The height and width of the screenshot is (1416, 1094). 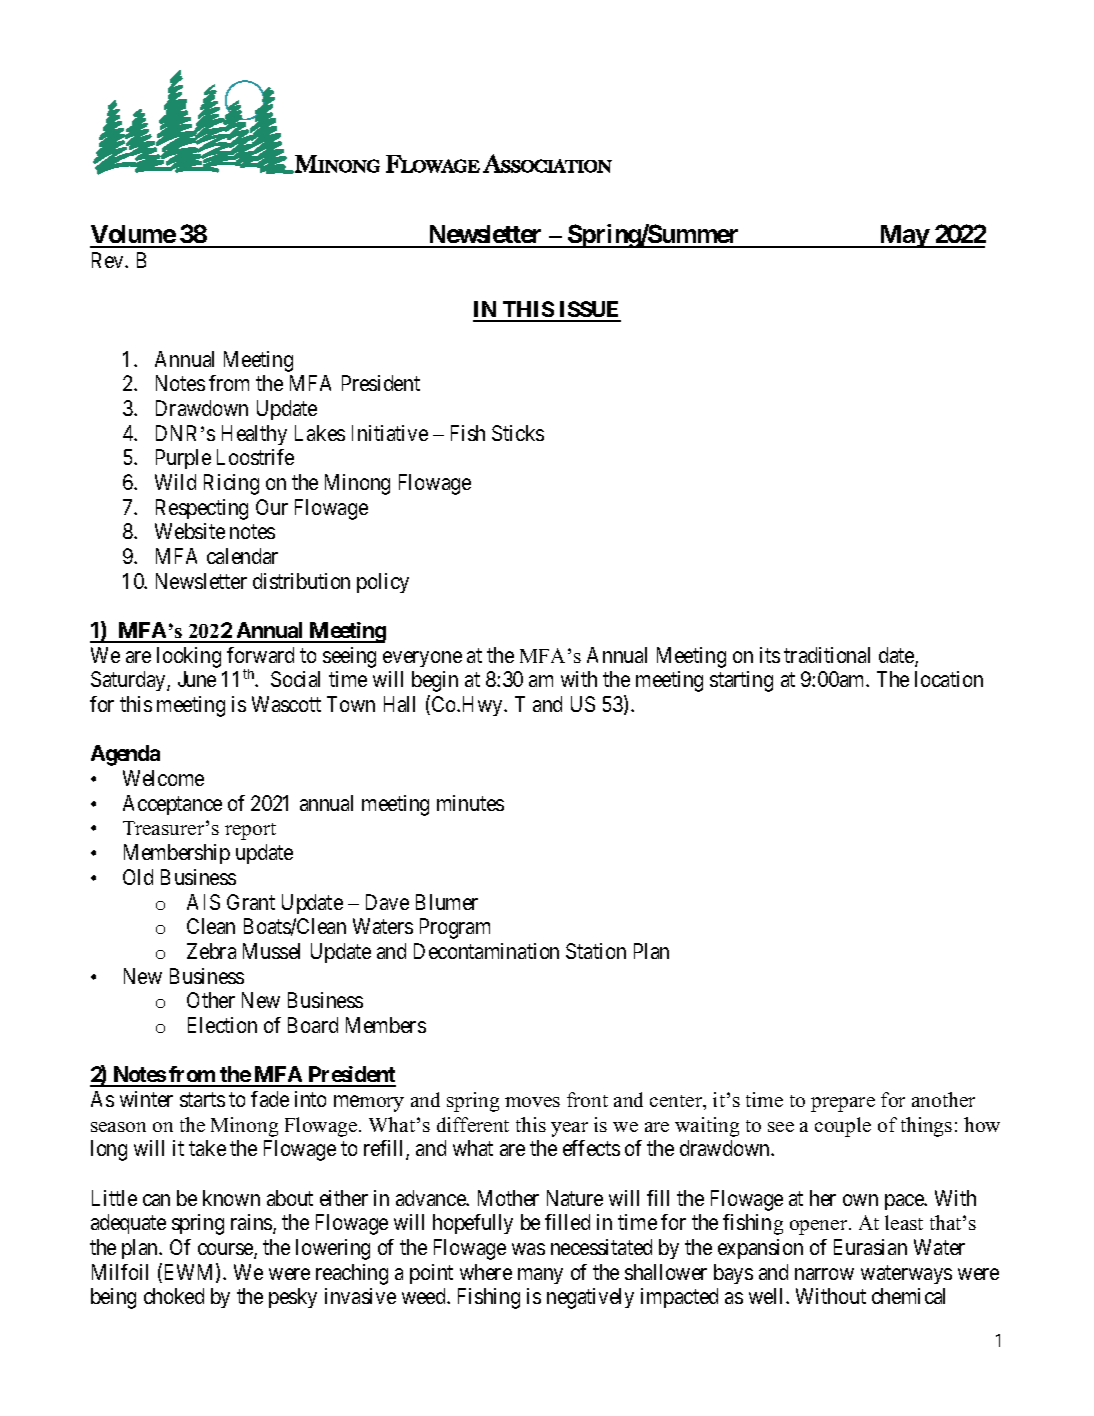 What do you see at coordinates (435, 681) in the screenshot?
I see `begin` at bounding box center [435, 681].
